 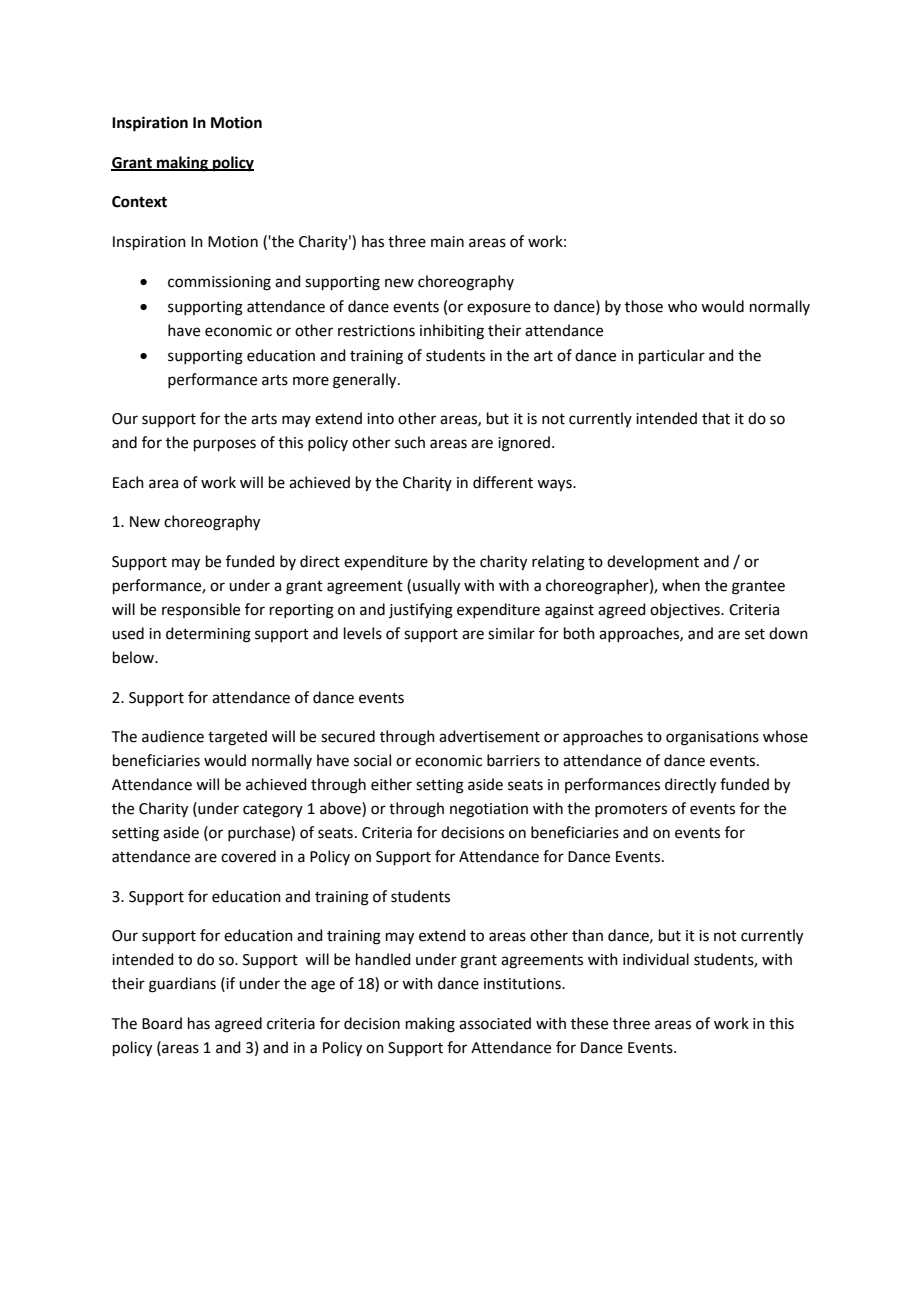 I want to click on guardians, so click(x=182, y=985).
